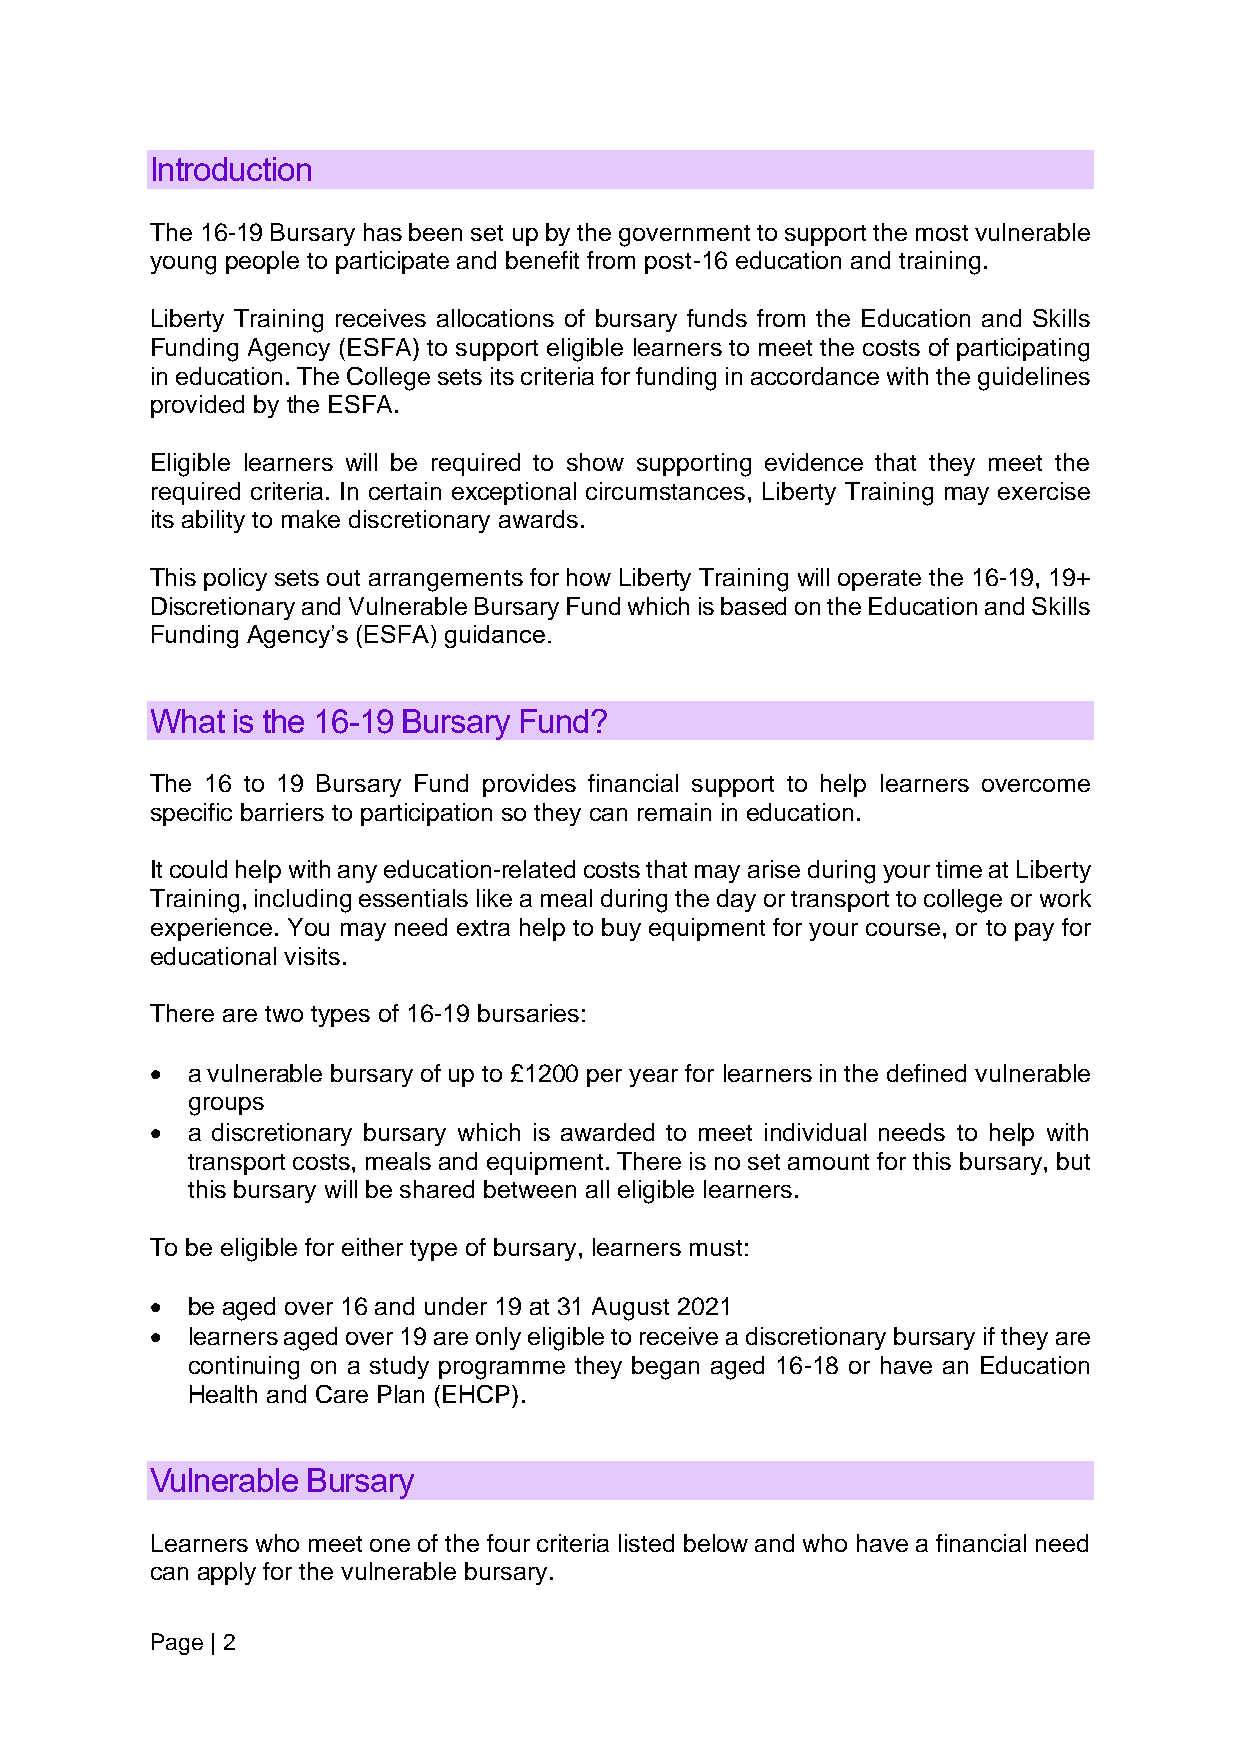 The width and height of the document is (1241, 1755). Describe the element at coordinates (542, 260) in the document. I see `benefit` at that location.
